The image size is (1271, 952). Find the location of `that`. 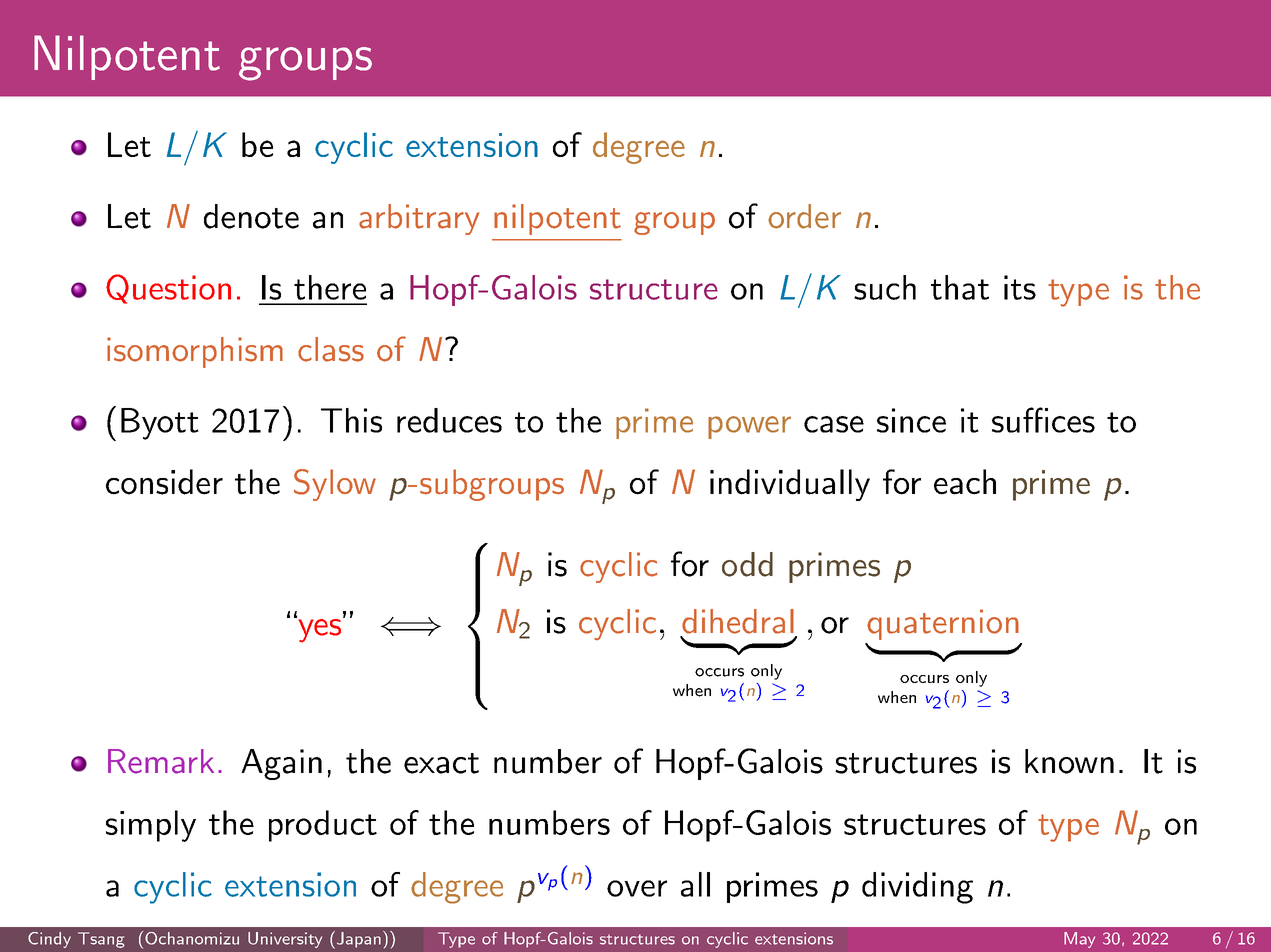

that is located at coordinates (960, 287).
